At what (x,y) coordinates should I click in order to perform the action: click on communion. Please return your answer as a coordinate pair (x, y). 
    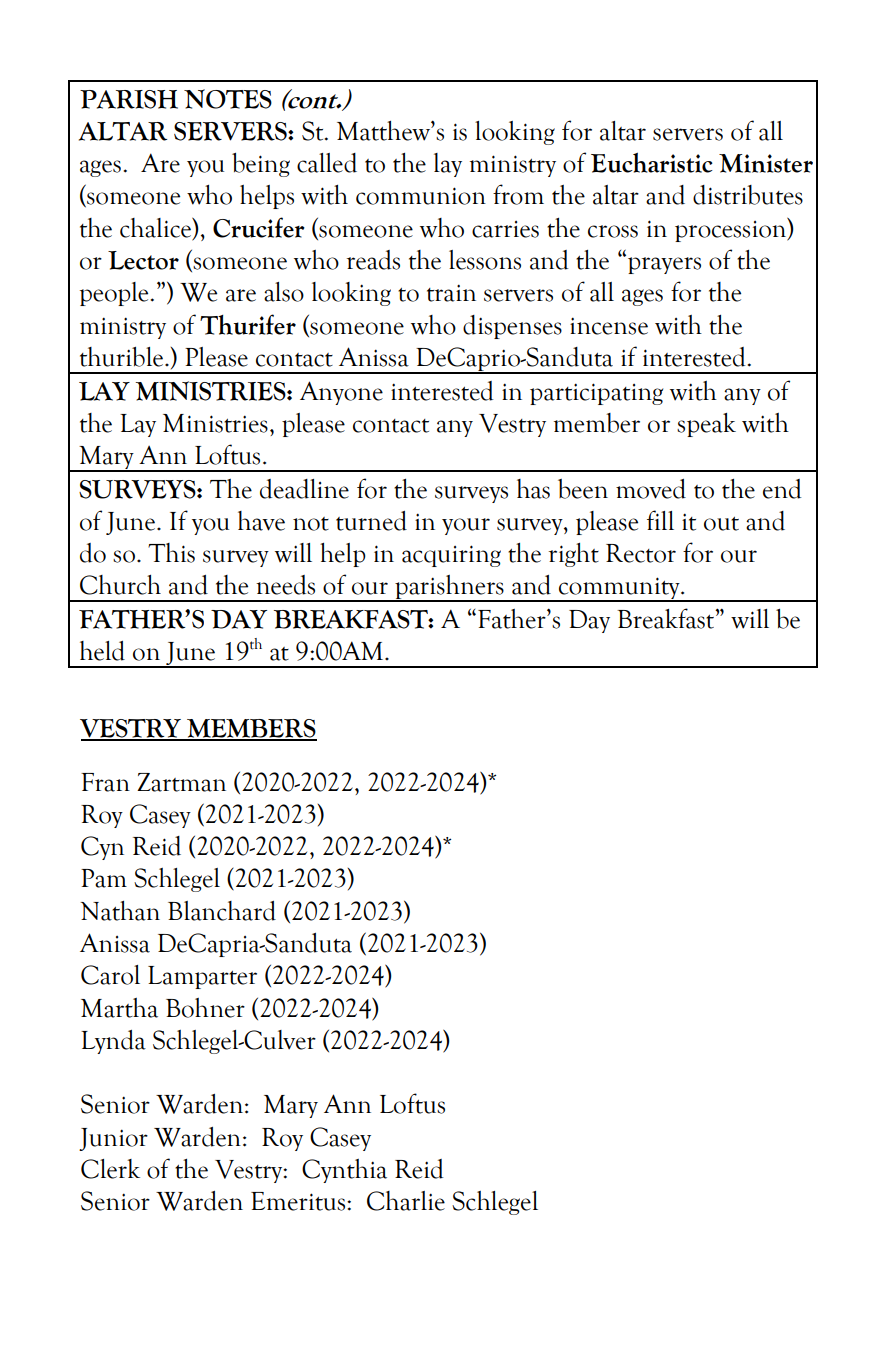
    Looking at the image, I should click on (421, 196).
